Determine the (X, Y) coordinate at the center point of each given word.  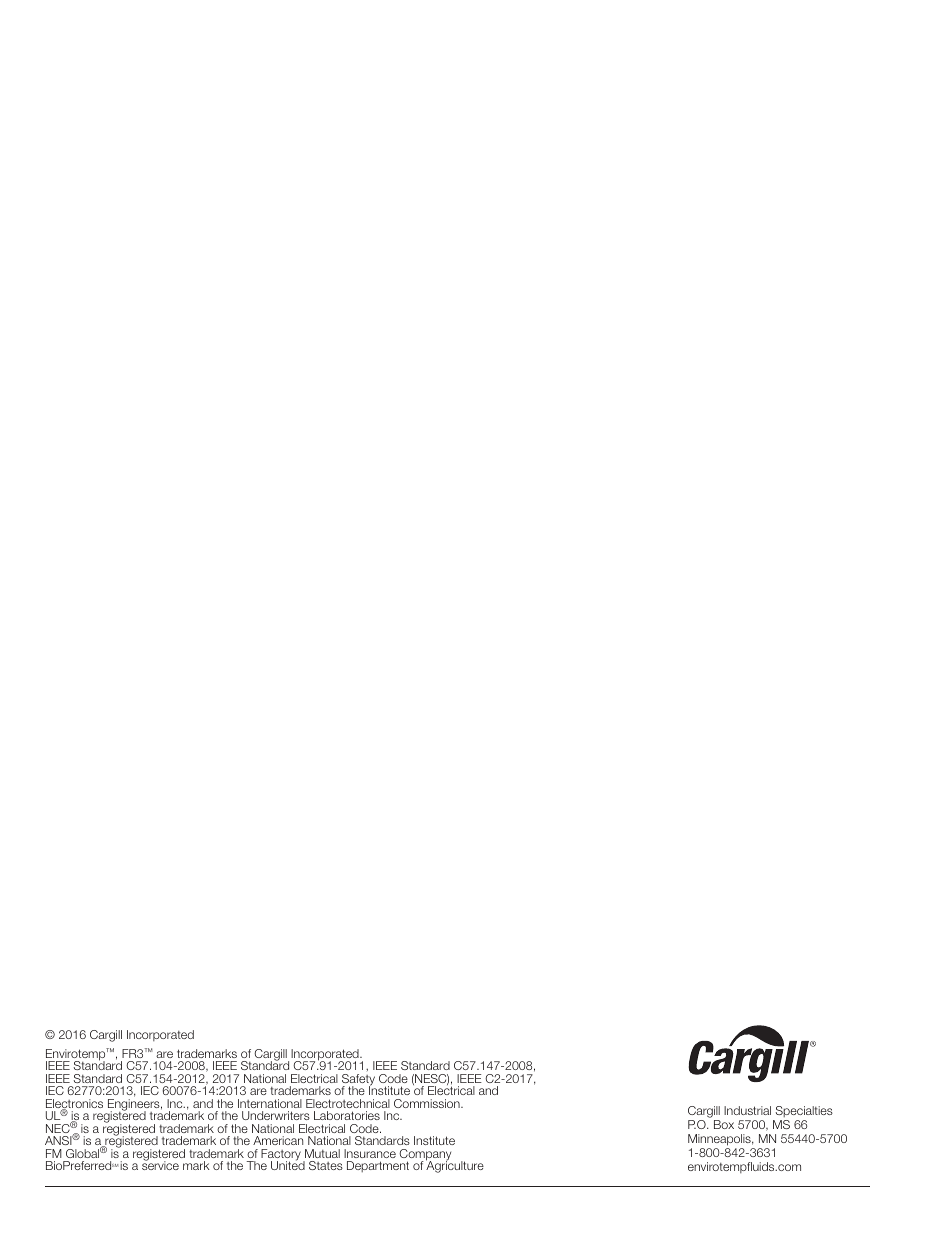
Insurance (370, 1153)
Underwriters (276, 1115)
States (326, 1165)
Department (378, 1166)
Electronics (74, 1105)
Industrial (747, 1110)
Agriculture (455, 1166)
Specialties (804, 1111)
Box (724, 1124)
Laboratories (347, 1115)
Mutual (322, 1153)
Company (425, 1156)
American (278, 1140)
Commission (428, 1103)
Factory (281, 1156)
